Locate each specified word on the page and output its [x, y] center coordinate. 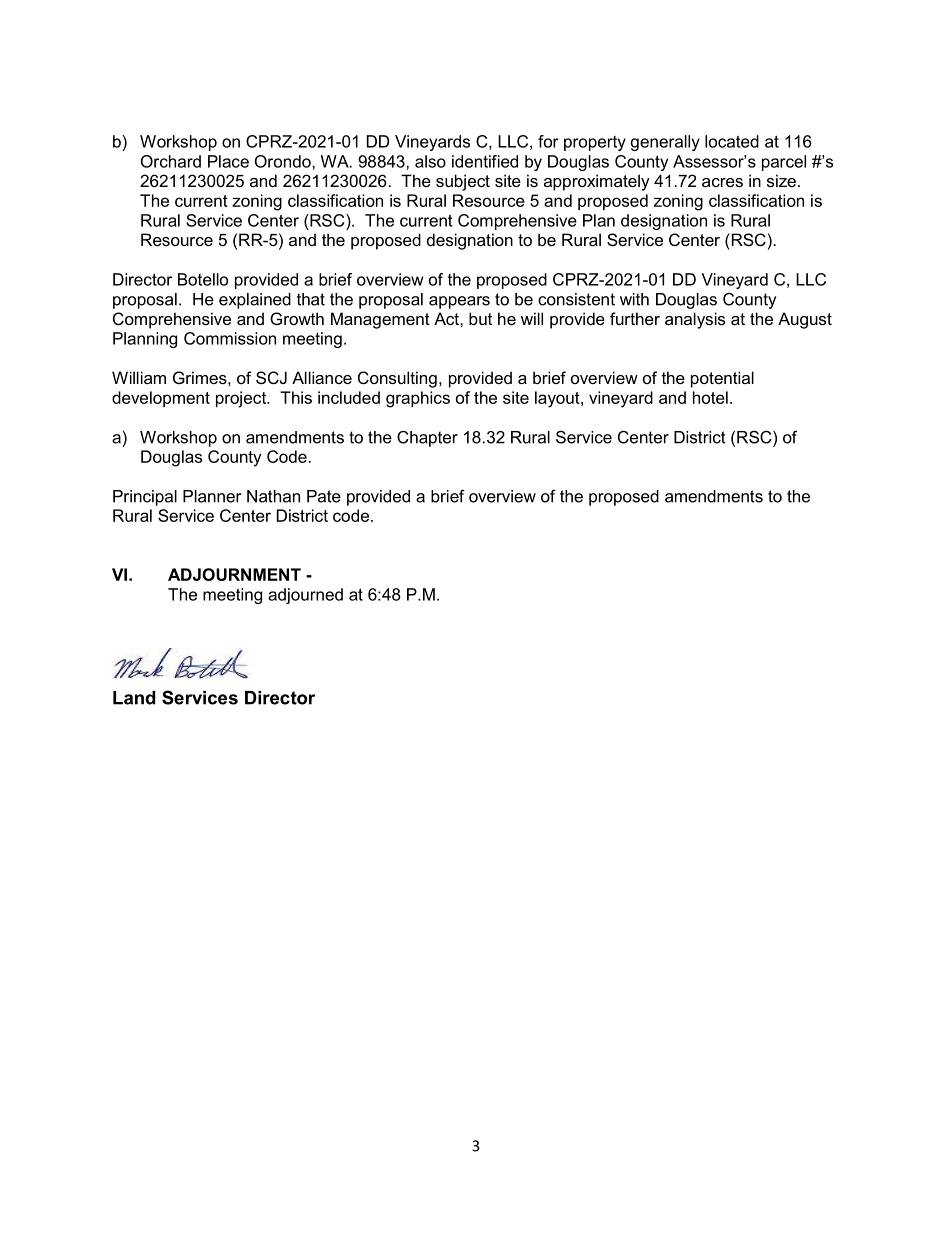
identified [485, 161]
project [242, 399]
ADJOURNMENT [234, 574]
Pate [324, 496]
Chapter [427, 438]
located [732, 141]
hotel [710, 397]
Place [228, 161]
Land [134, 698]
